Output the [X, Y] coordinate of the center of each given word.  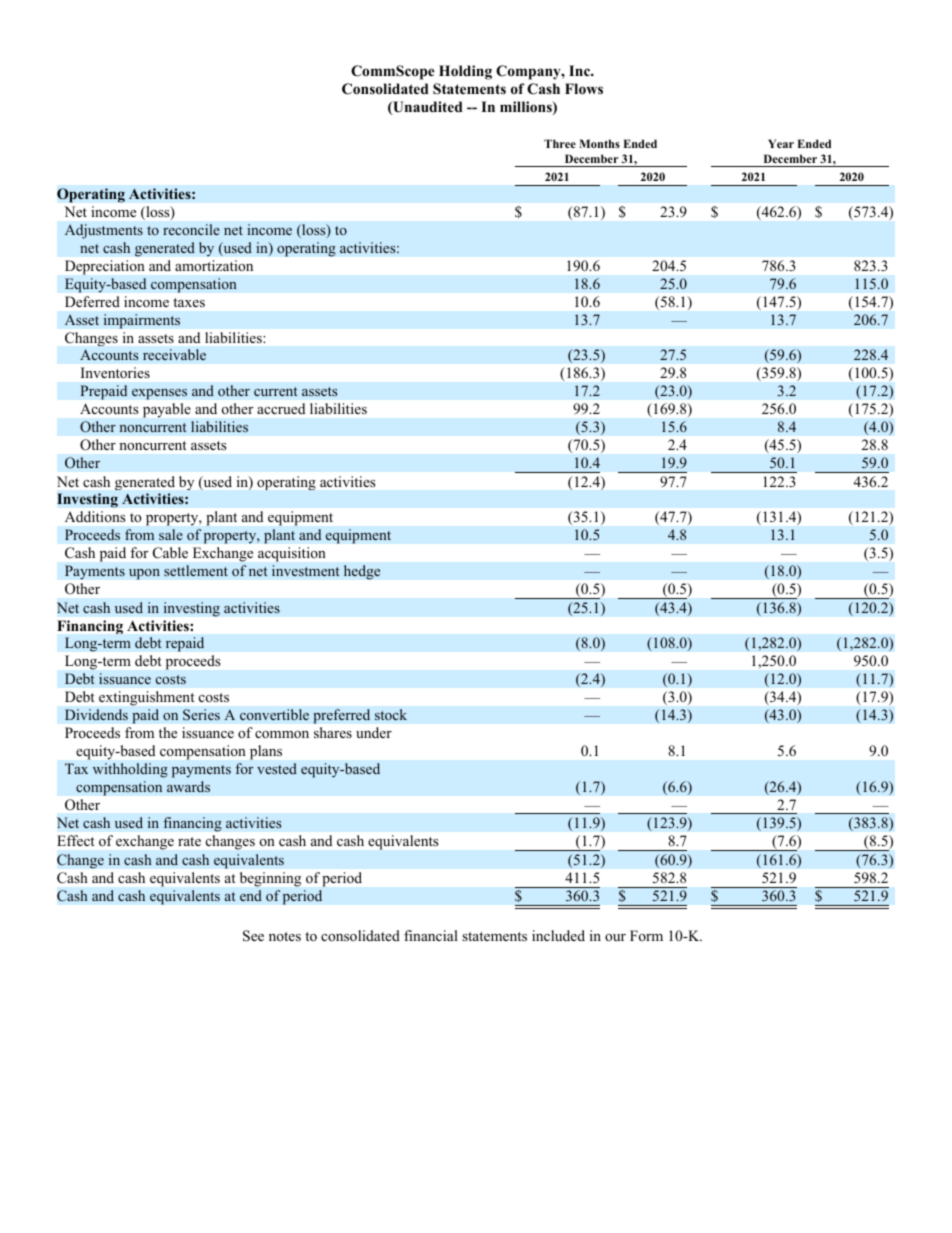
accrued [281, 408]
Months [599, 143]
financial [431, 935]
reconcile [191, 229]
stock [391, 715]
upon [144, 574]
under [374, 732]
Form [646, 935]
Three [560, 143]
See [253, 936]
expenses [159, 394]
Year [781, 143]
